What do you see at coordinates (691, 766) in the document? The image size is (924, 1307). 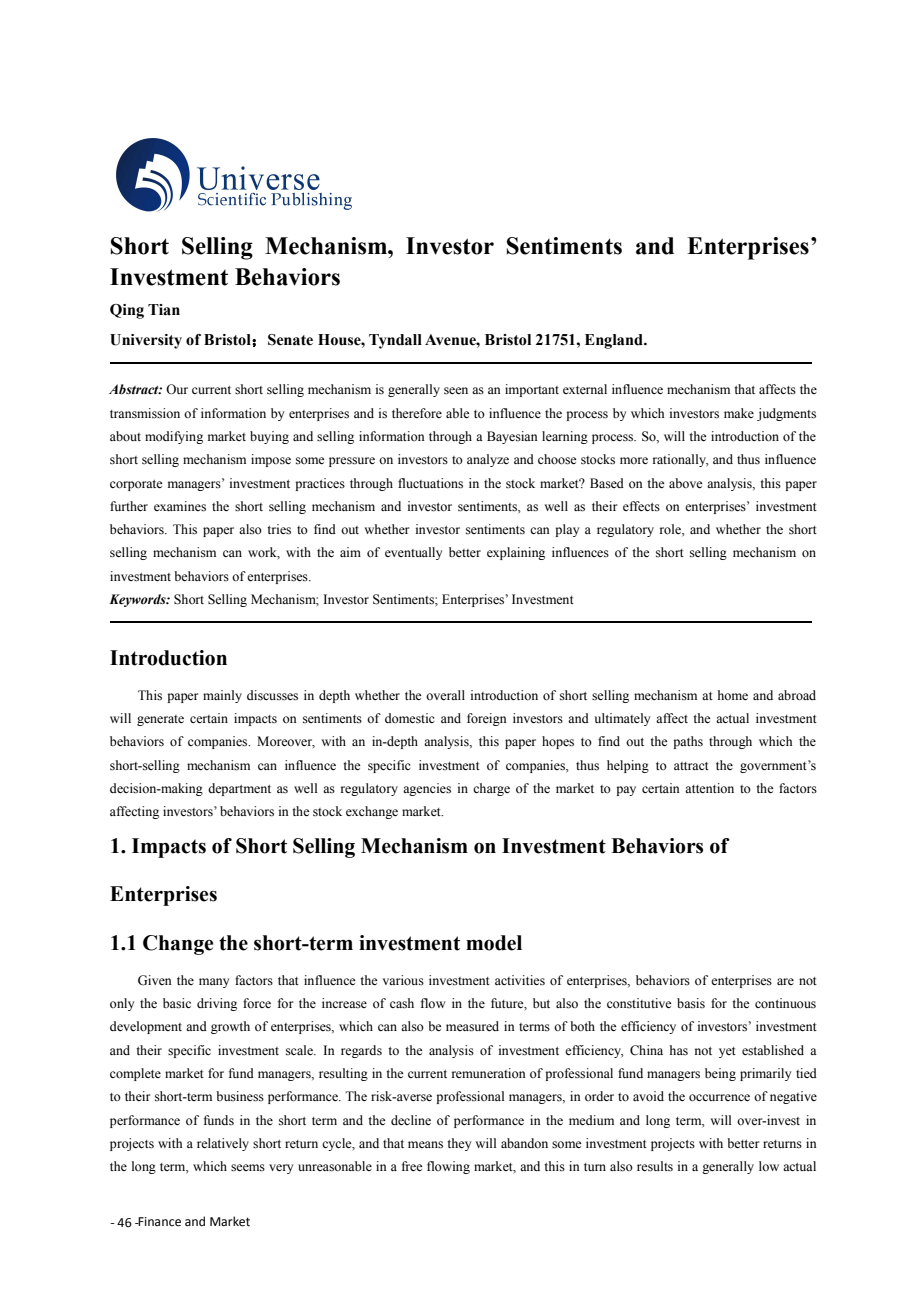 I see `attract` at bounding box center [691, 766].
